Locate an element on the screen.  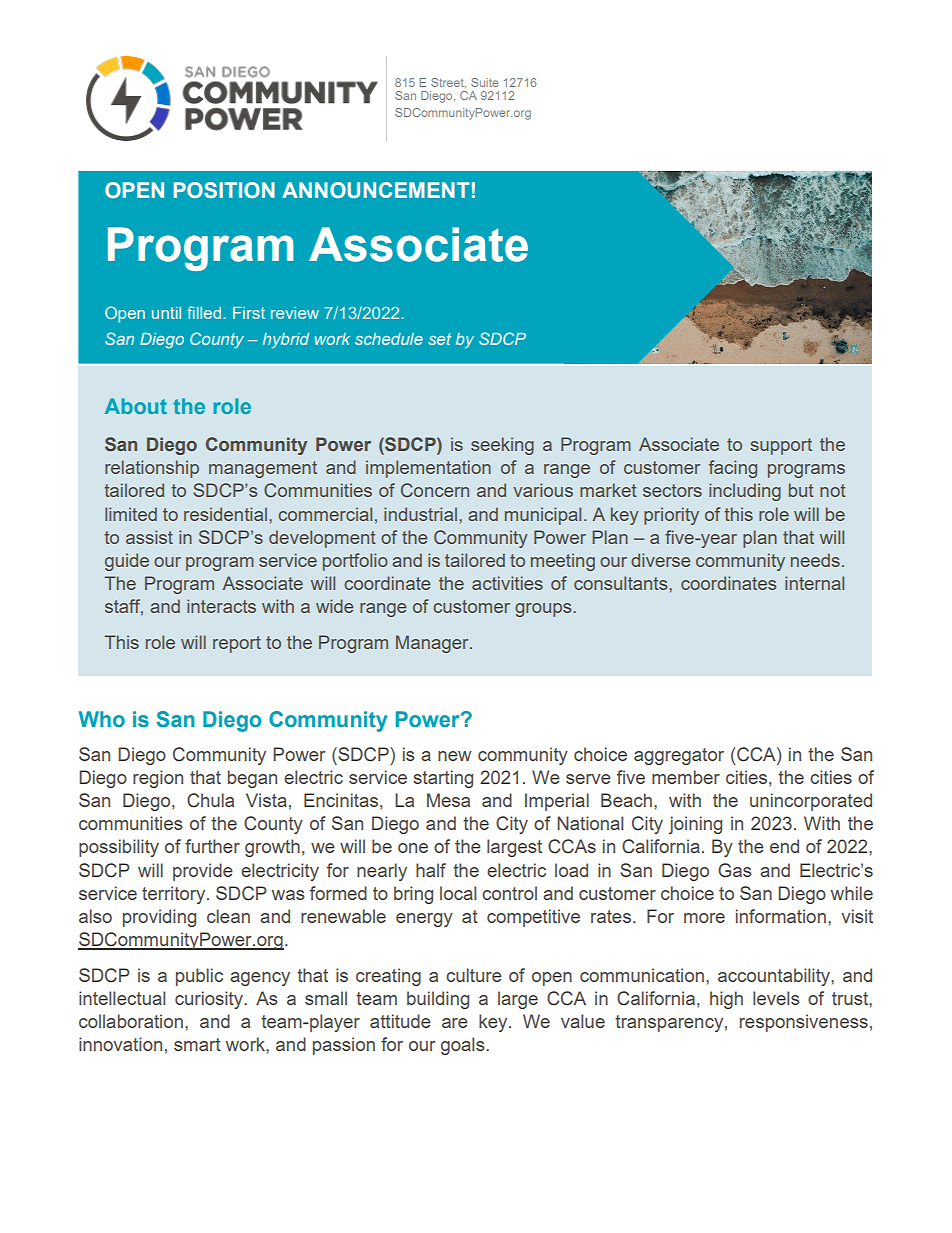
curiosity is located at coordinates (210, 1000).
